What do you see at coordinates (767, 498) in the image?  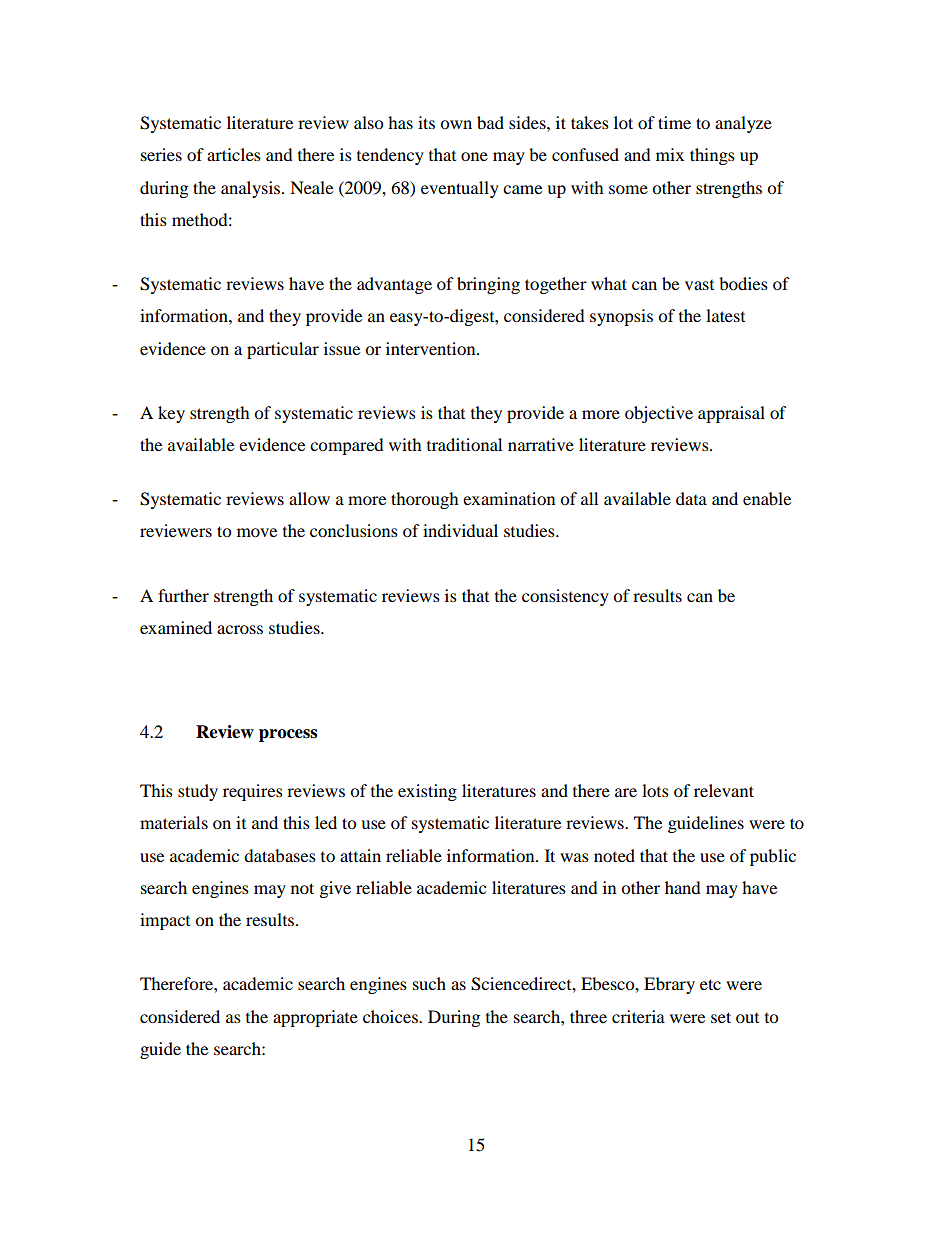 I see `enable` at bounding box center [767, 498].
